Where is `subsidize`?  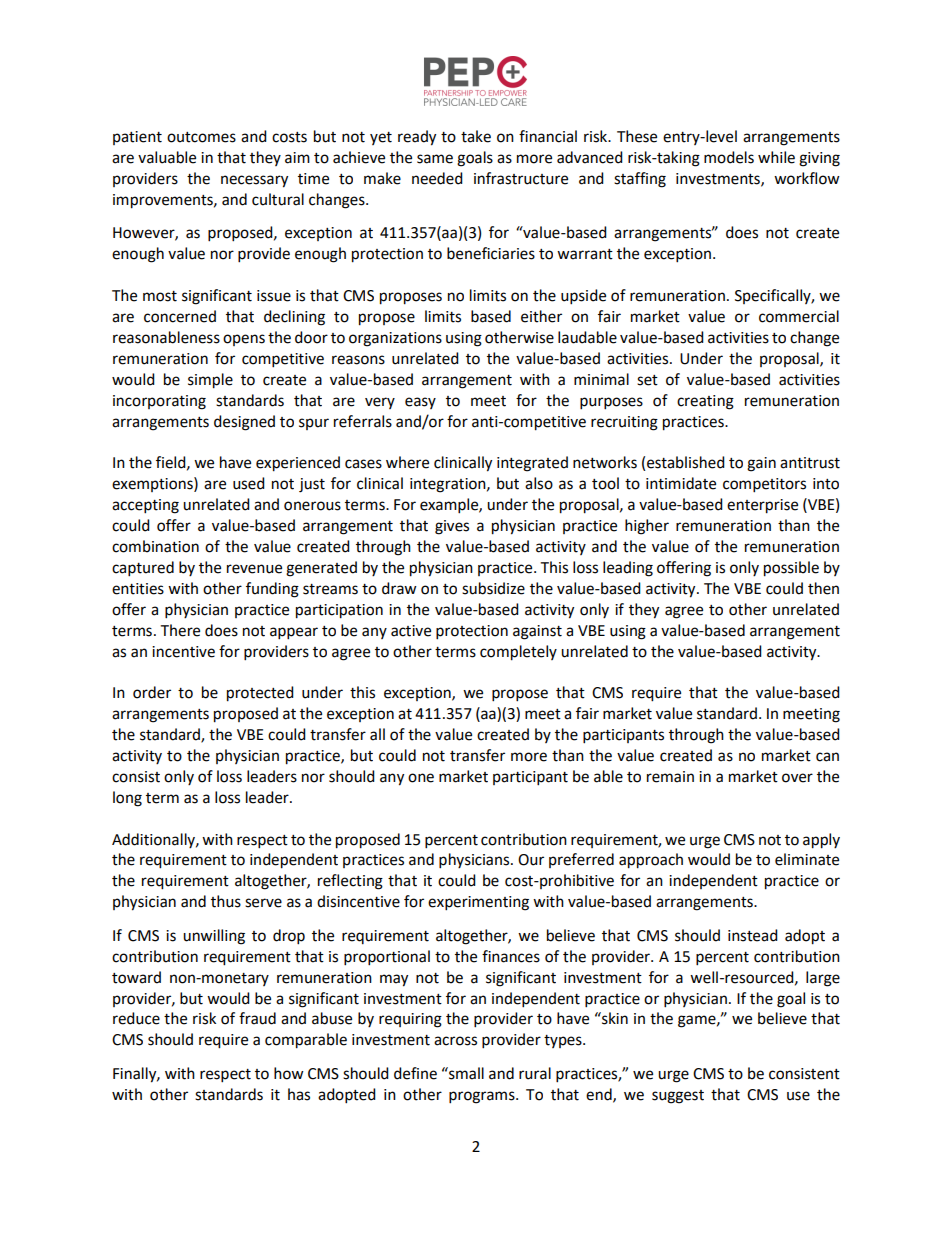
subsidize is located at coordinates (493, 588).
